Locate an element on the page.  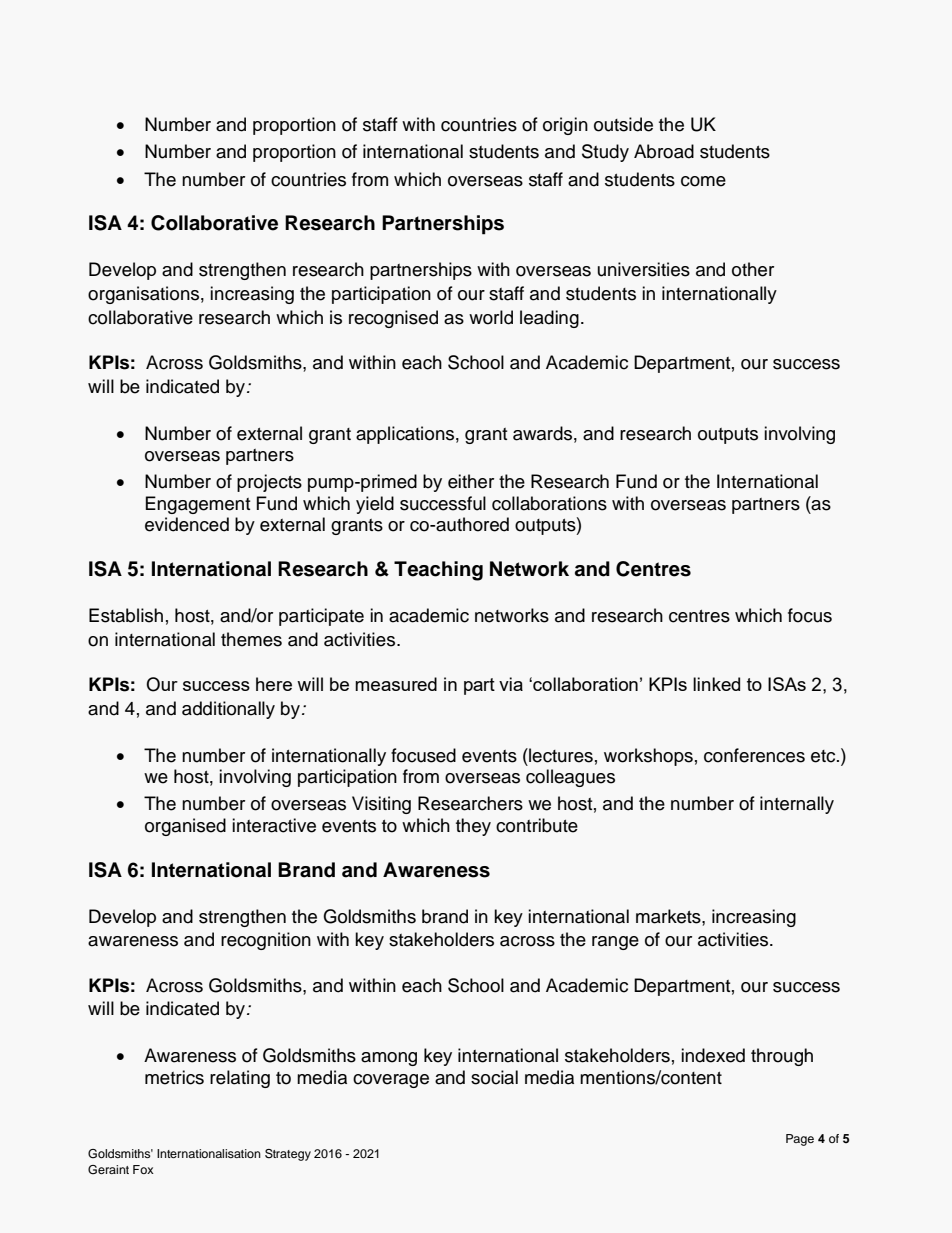
internally is located at coordinates (797, 805).
